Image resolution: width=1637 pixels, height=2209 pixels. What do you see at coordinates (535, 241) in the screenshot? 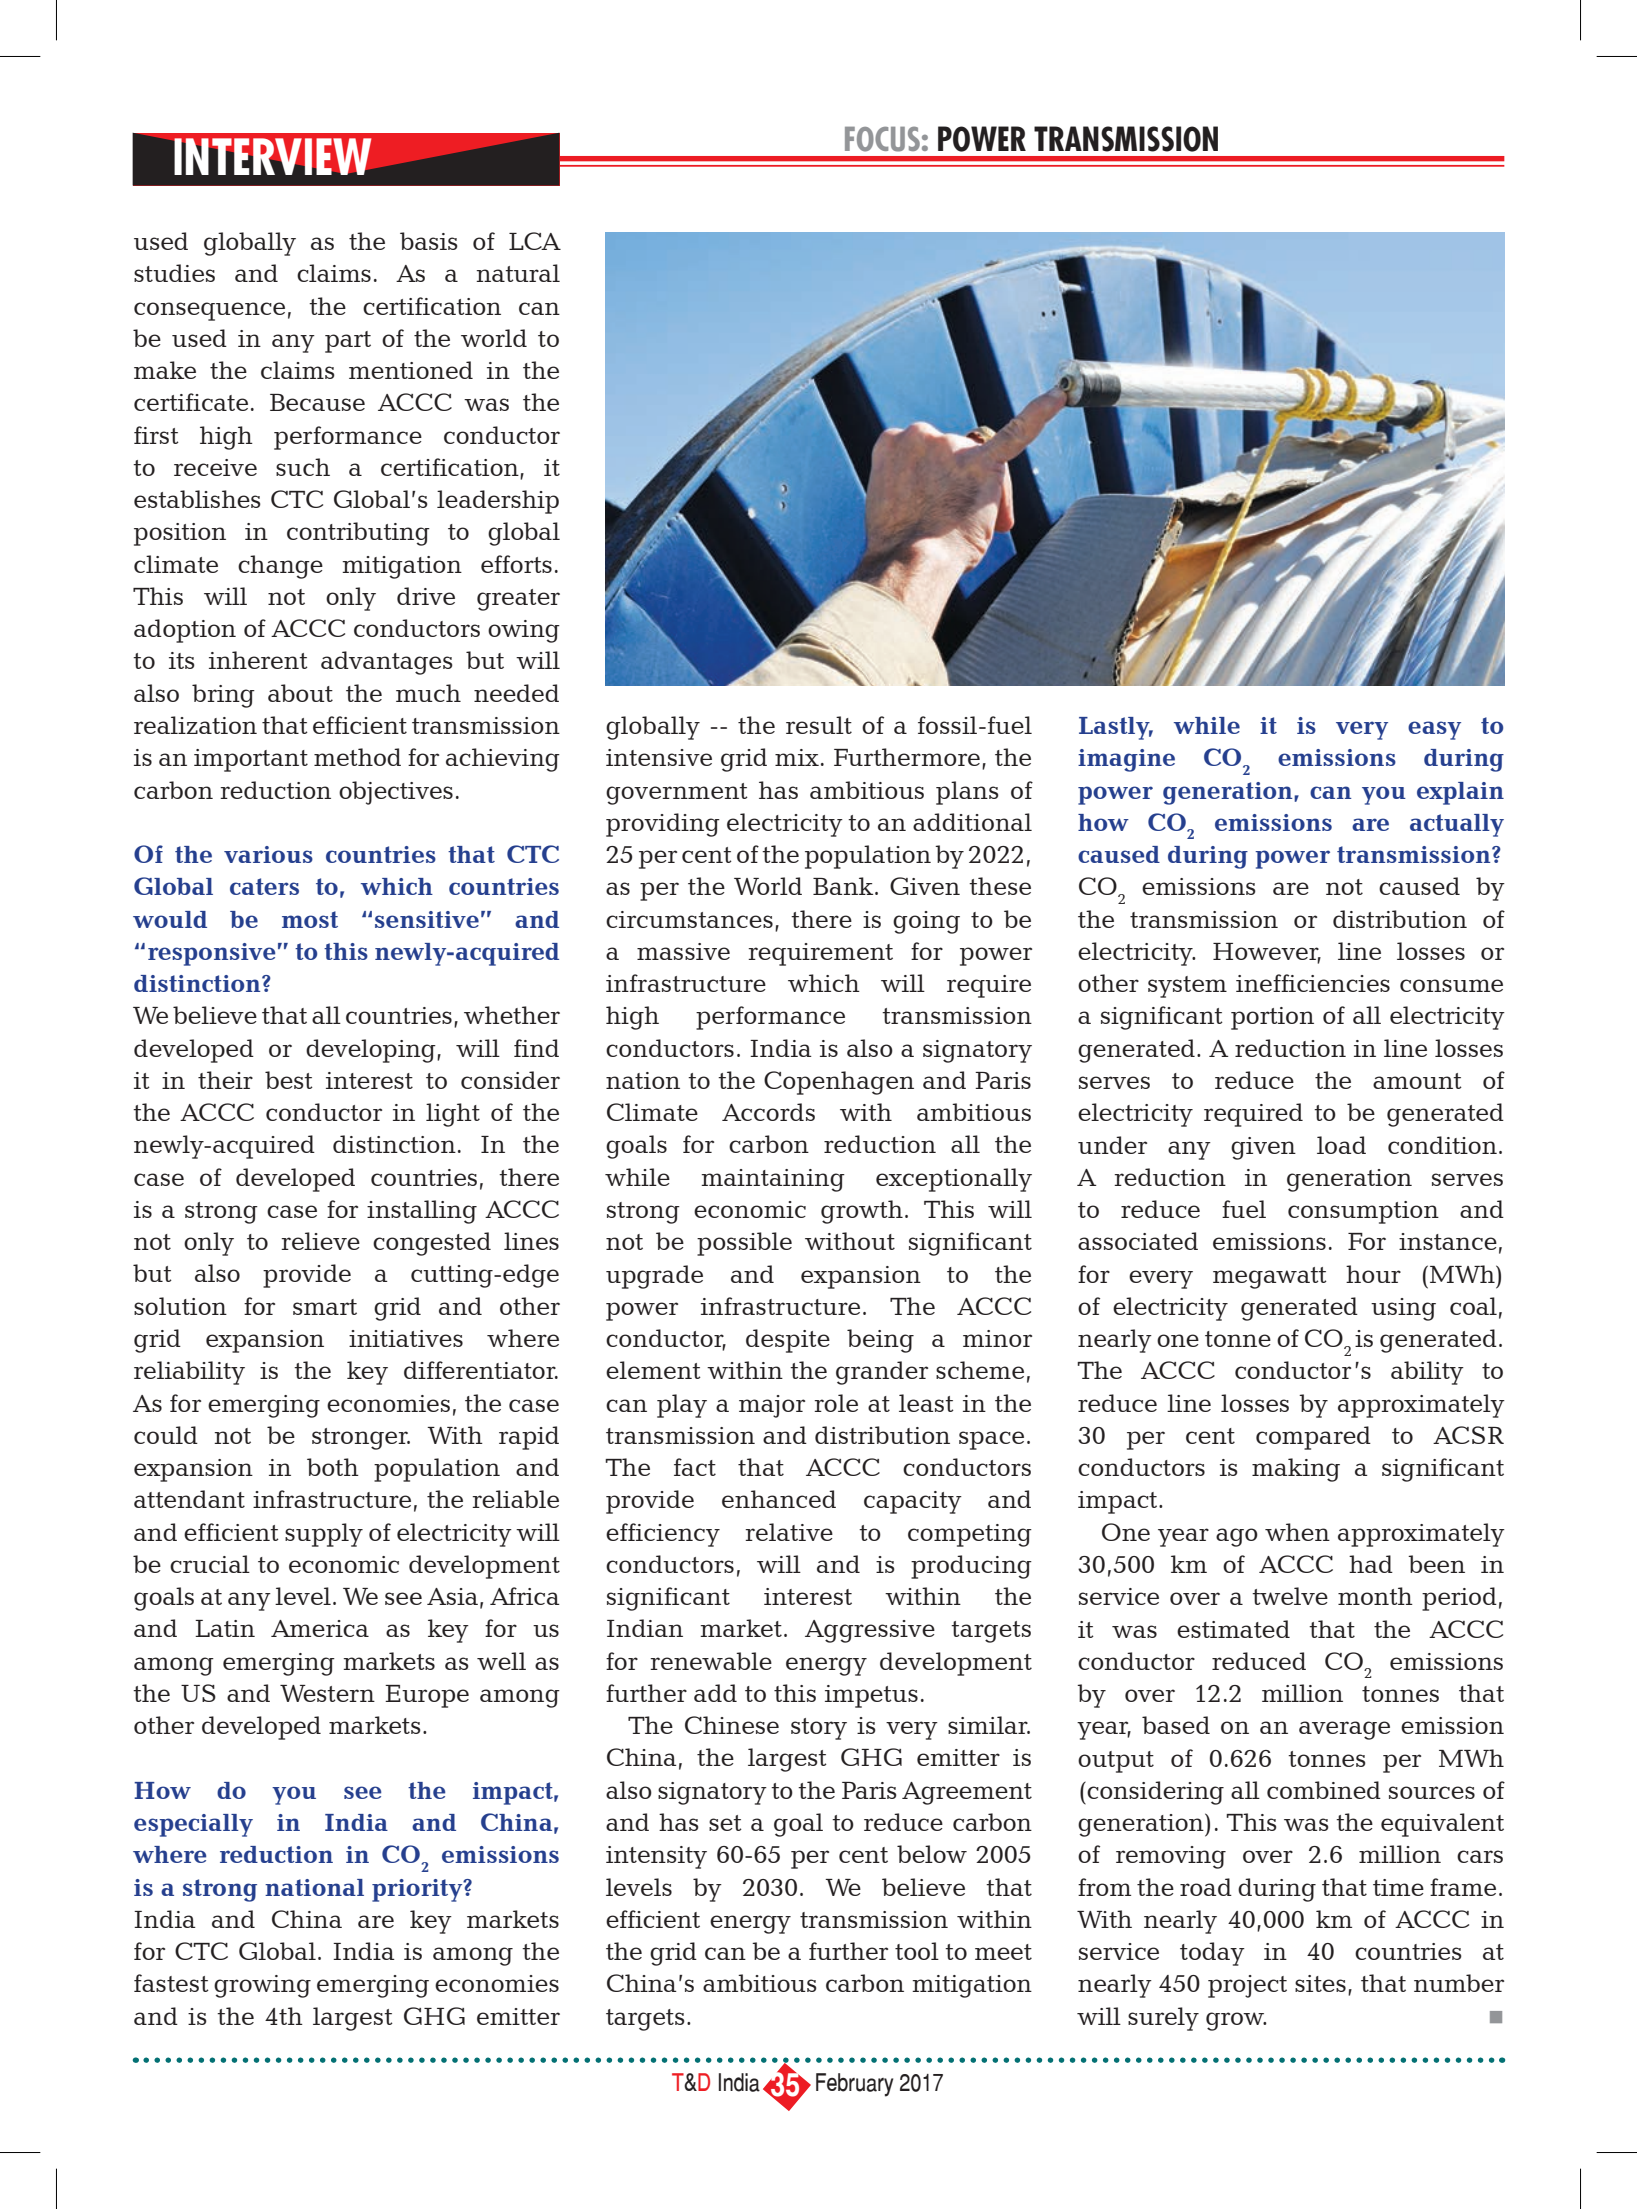
I see `LCA` at bounding box center [535, 241].
